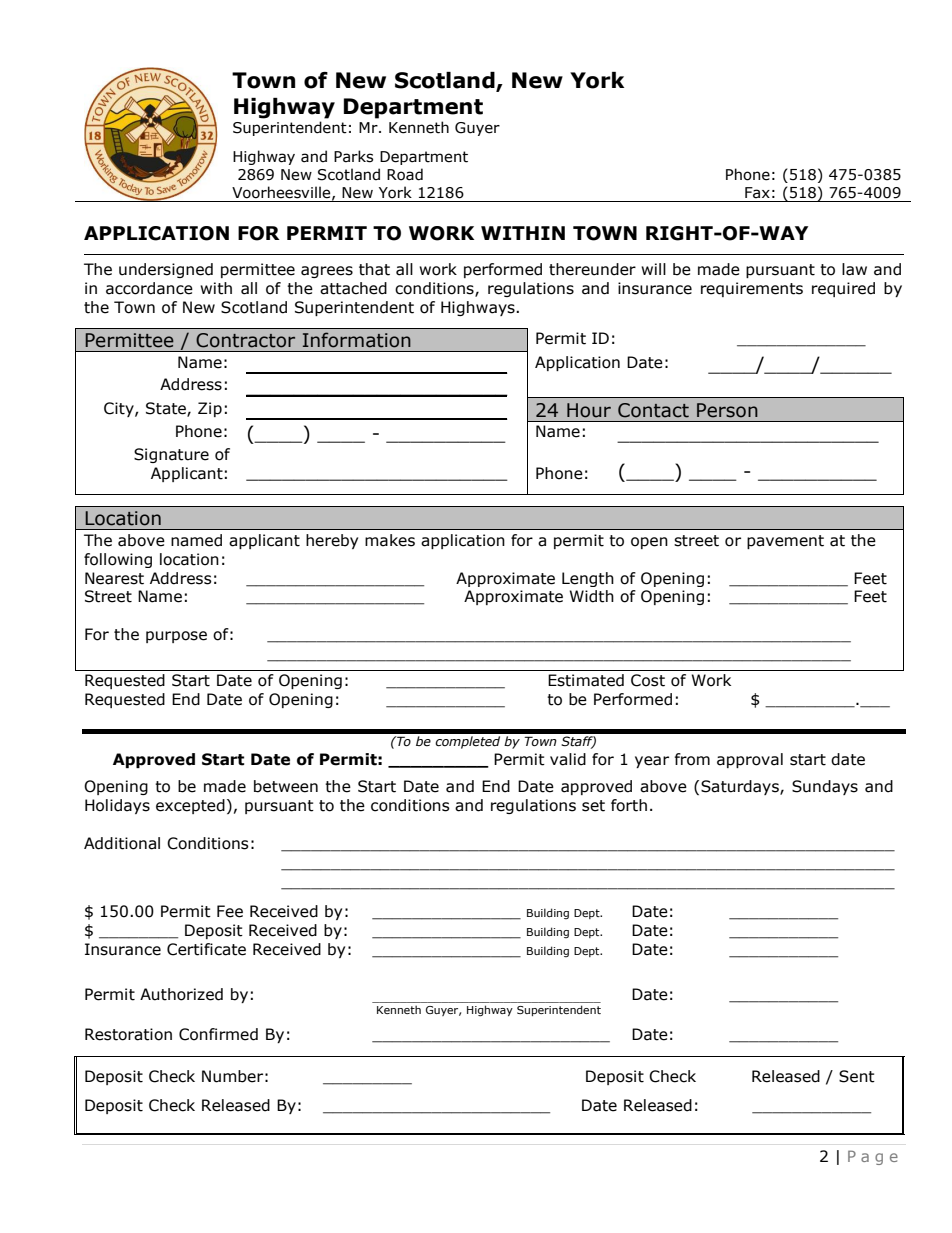 This image has height=1233, width=952. Describe the element at coordinates (171, 455) in the image. I see `Signature` at that location.
